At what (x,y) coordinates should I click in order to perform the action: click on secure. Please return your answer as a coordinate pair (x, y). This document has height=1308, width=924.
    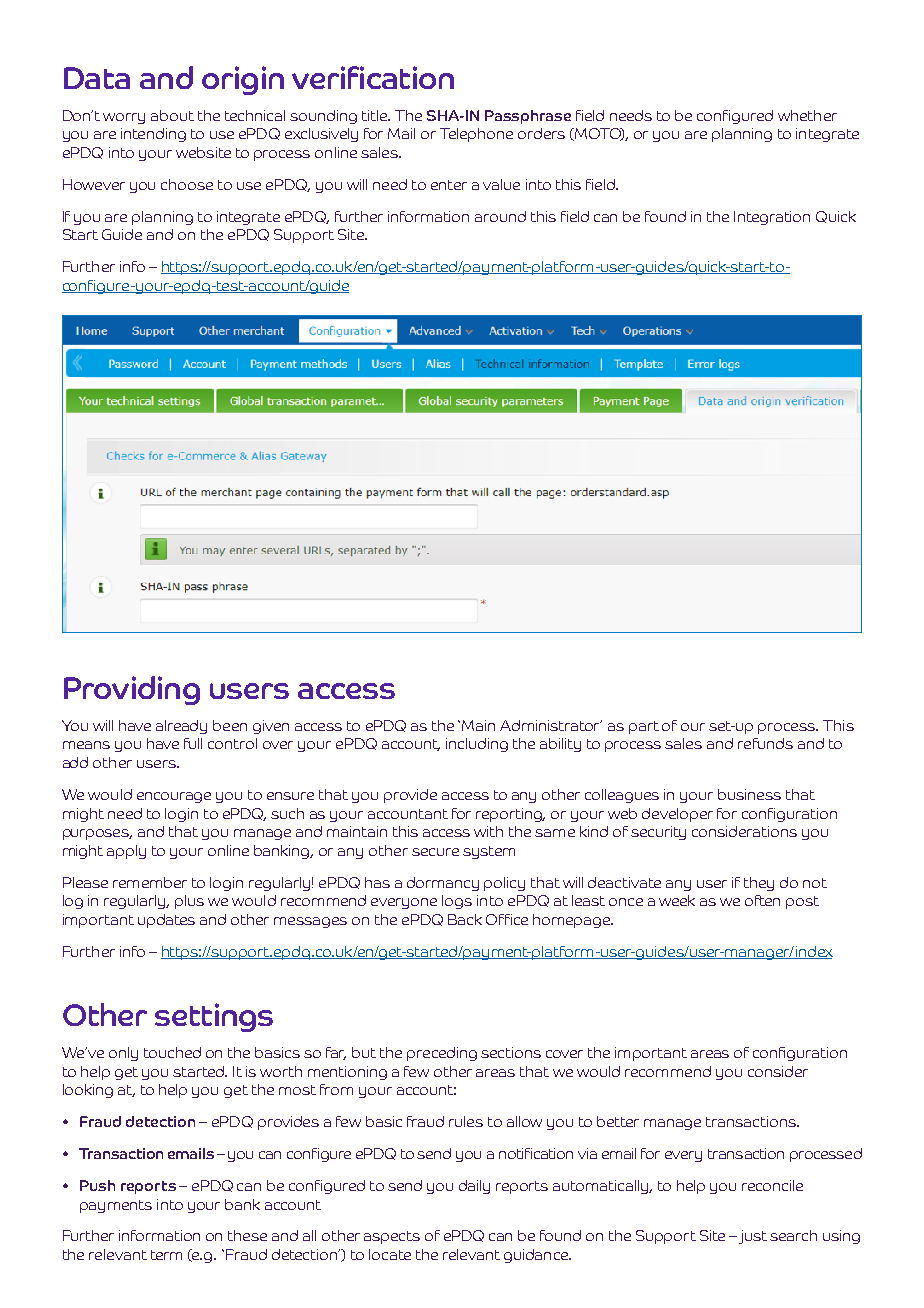
    Looking at the image, I should click on (435, 852).
